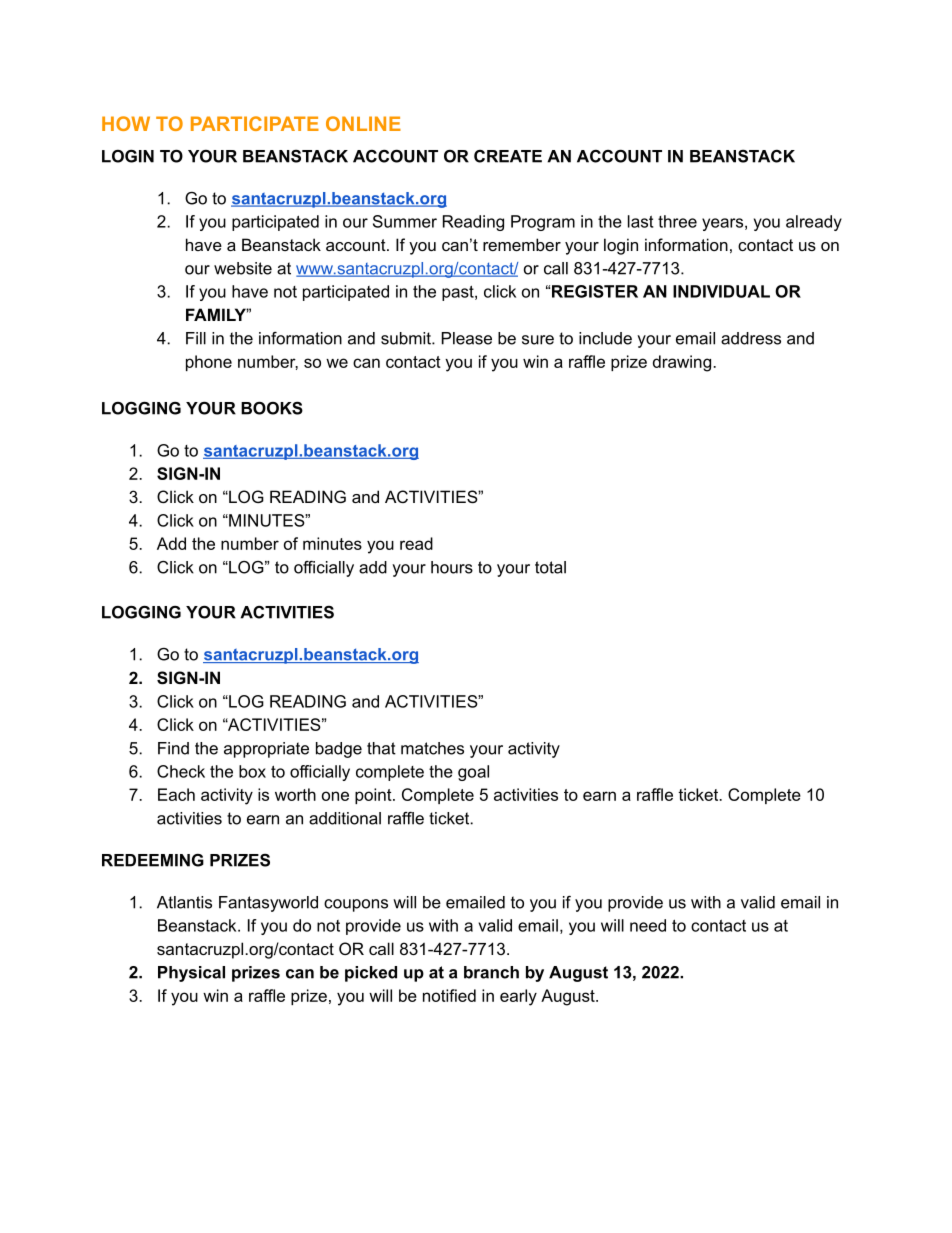 This screenshot has height=1233, width=952. Describe the element at coordinates (272, 408) in the screenshot. I see `BOOKS` at that location.
